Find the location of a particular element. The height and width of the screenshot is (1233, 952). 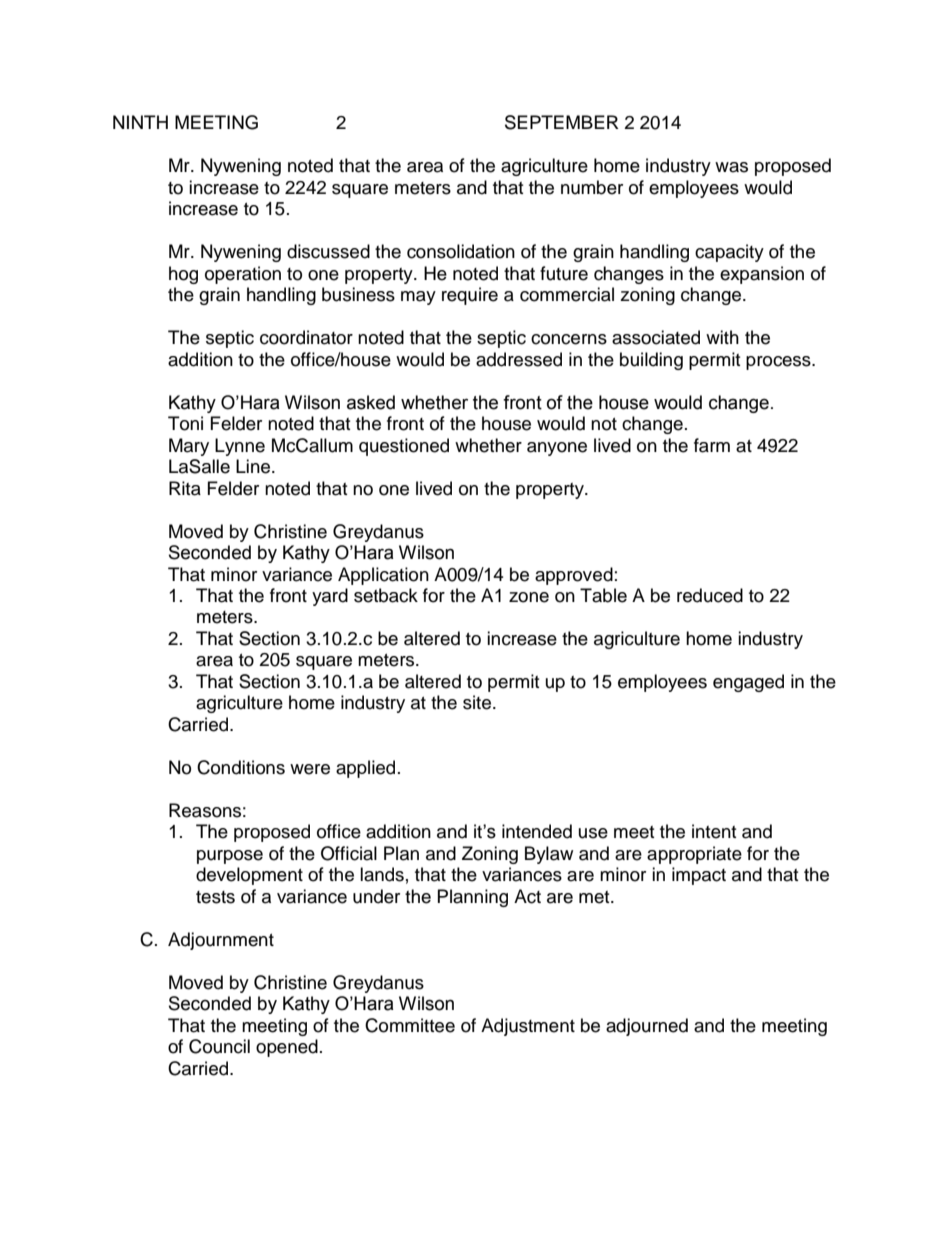

reduced is located at coordinates (710, 595).
